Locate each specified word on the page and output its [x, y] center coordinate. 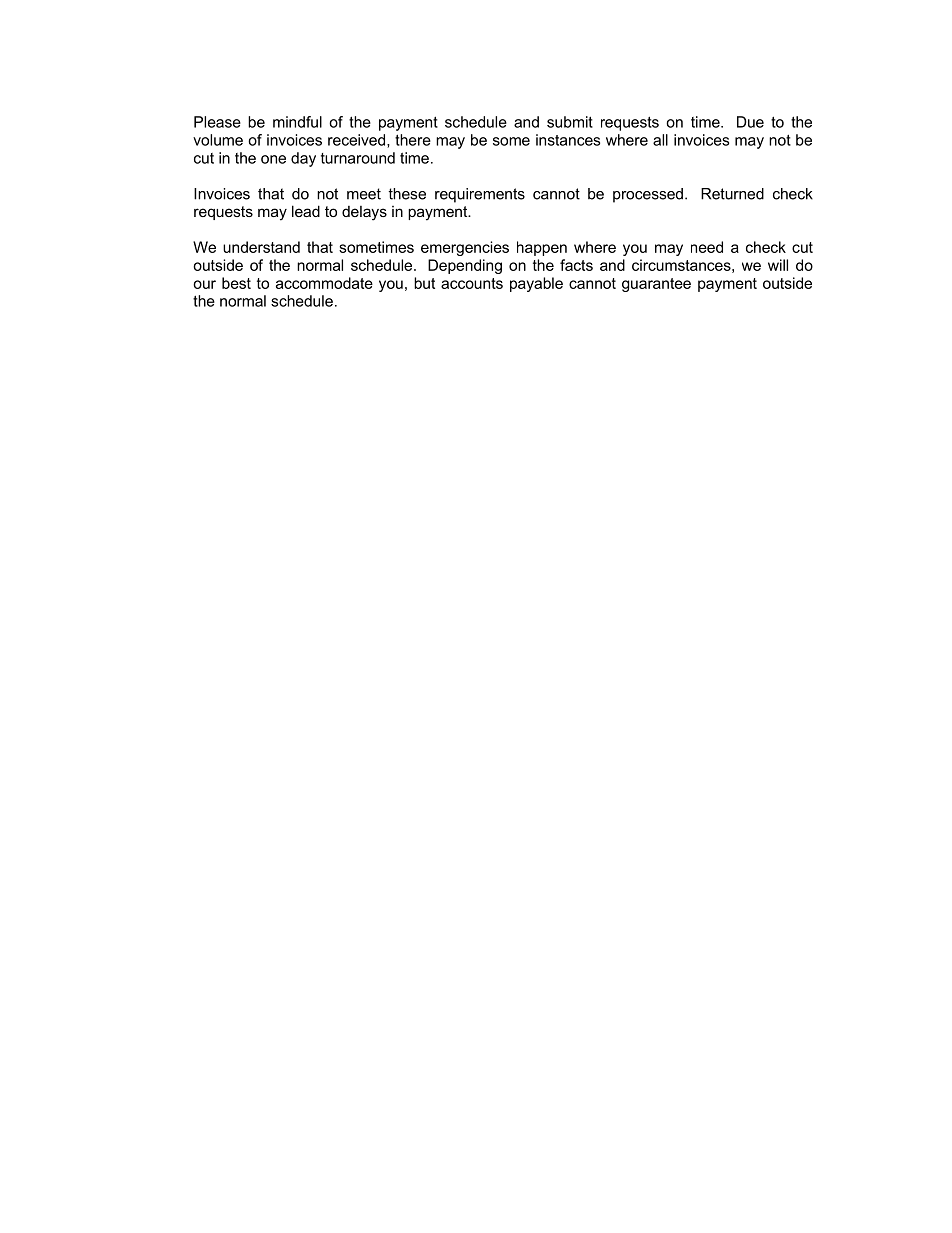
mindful [297, 122]
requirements [480, 195]
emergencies [465, 248]
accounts [472, 283]
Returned [732, 194]
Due [750, 122]
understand [261, 247]
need [707, 247]
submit [570, 122]
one [273, 159]
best [236, 283]
